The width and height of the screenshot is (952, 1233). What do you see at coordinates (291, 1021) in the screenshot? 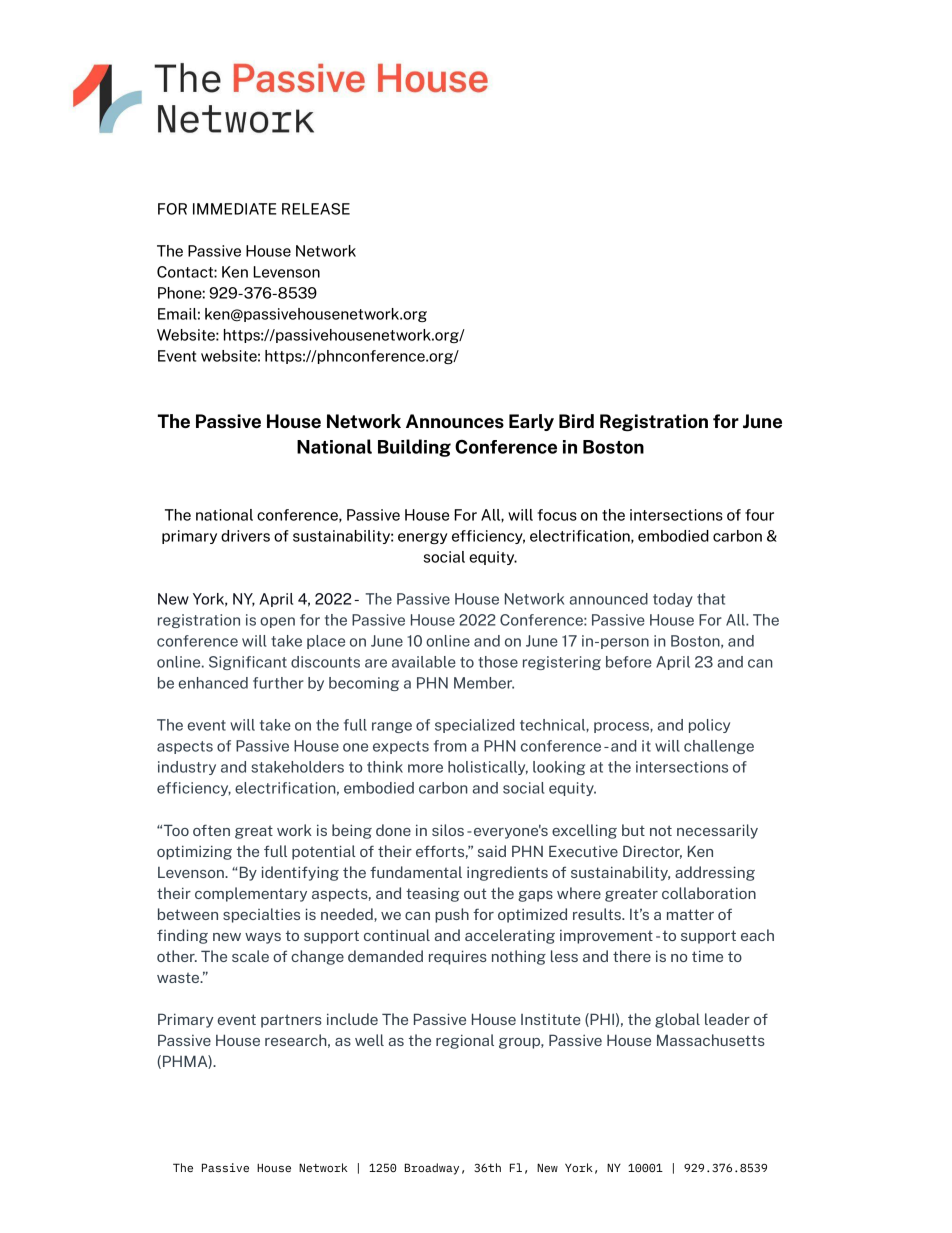
I see `partners` at bounding box center [291, 1021].
